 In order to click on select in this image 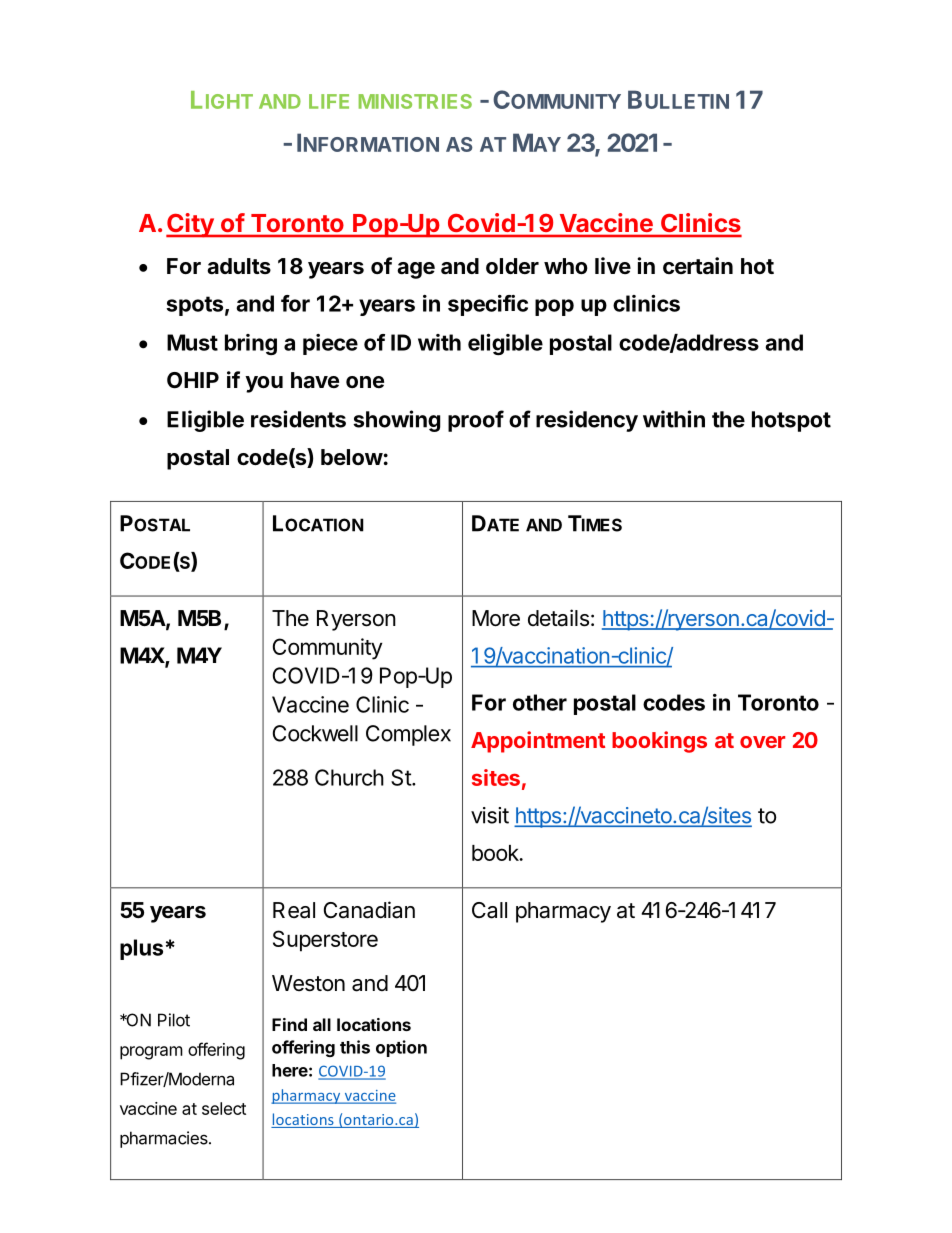, I will do `click(224, 1108)`.
